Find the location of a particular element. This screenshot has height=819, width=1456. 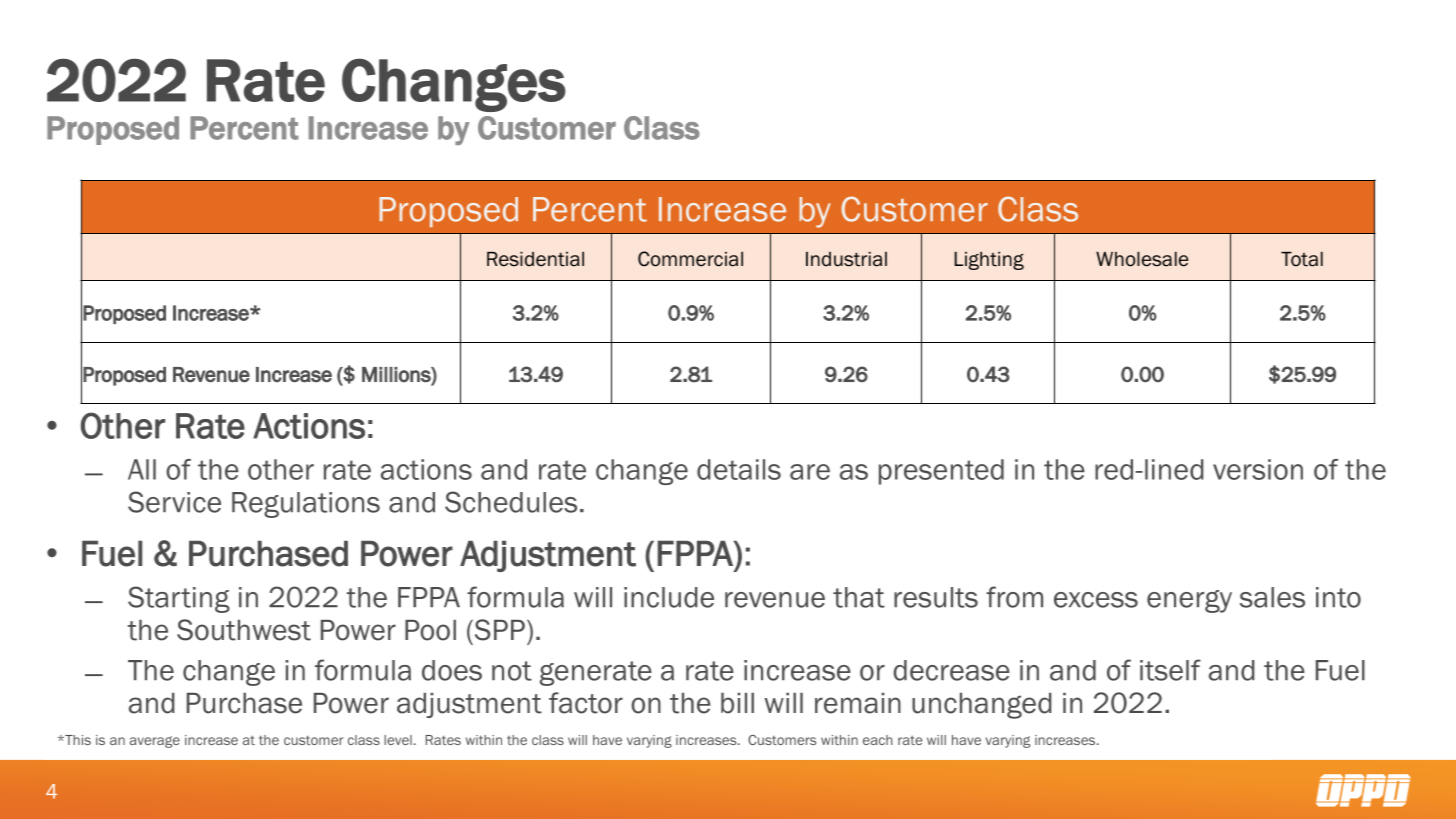

All is located at coordinates (142, 469).
